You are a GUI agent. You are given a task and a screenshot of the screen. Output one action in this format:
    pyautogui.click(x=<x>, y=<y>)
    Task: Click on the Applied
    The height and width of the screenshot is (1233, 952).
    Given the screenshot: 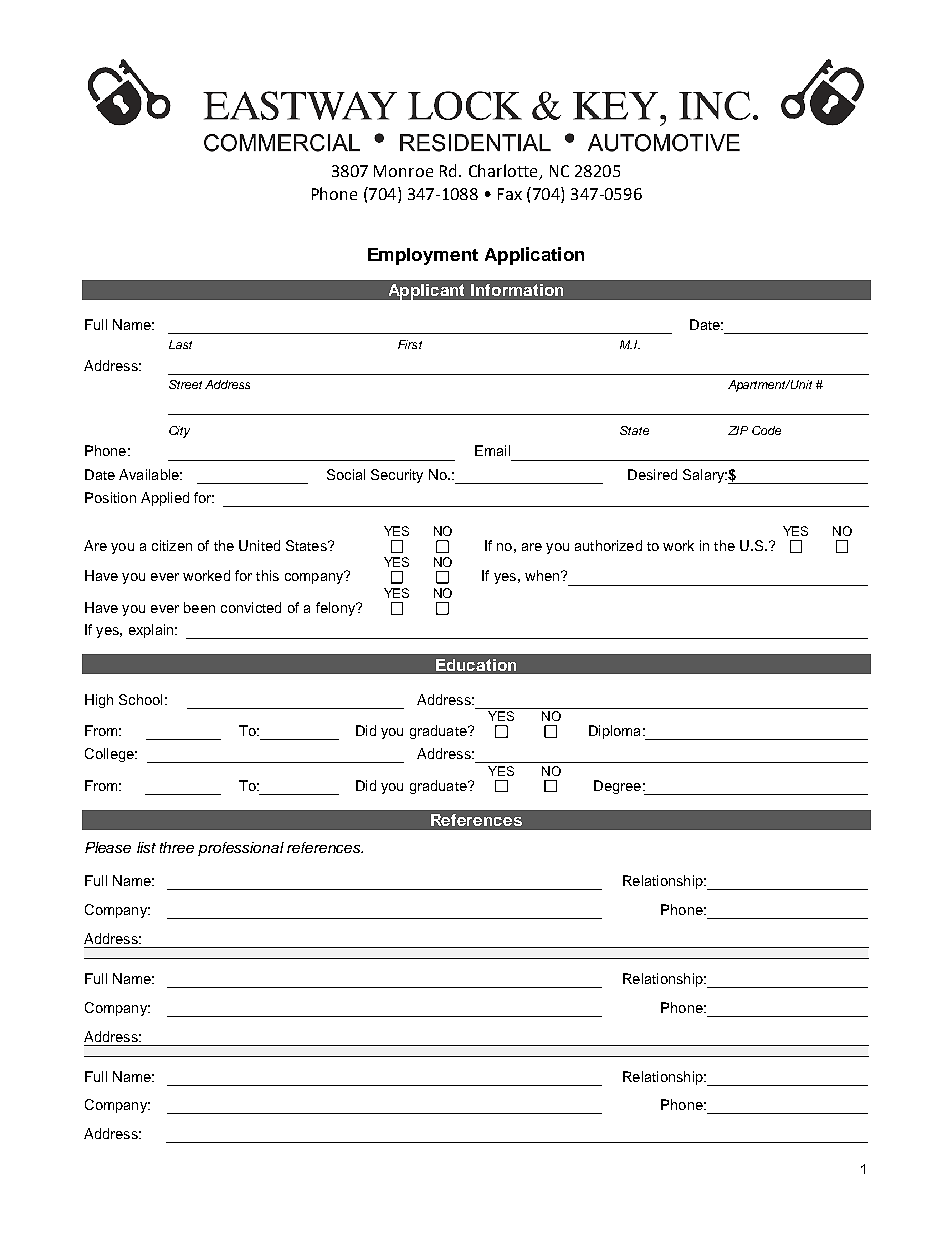 What is the action you would take?
    pyautogui.click(x=165, y=499)
